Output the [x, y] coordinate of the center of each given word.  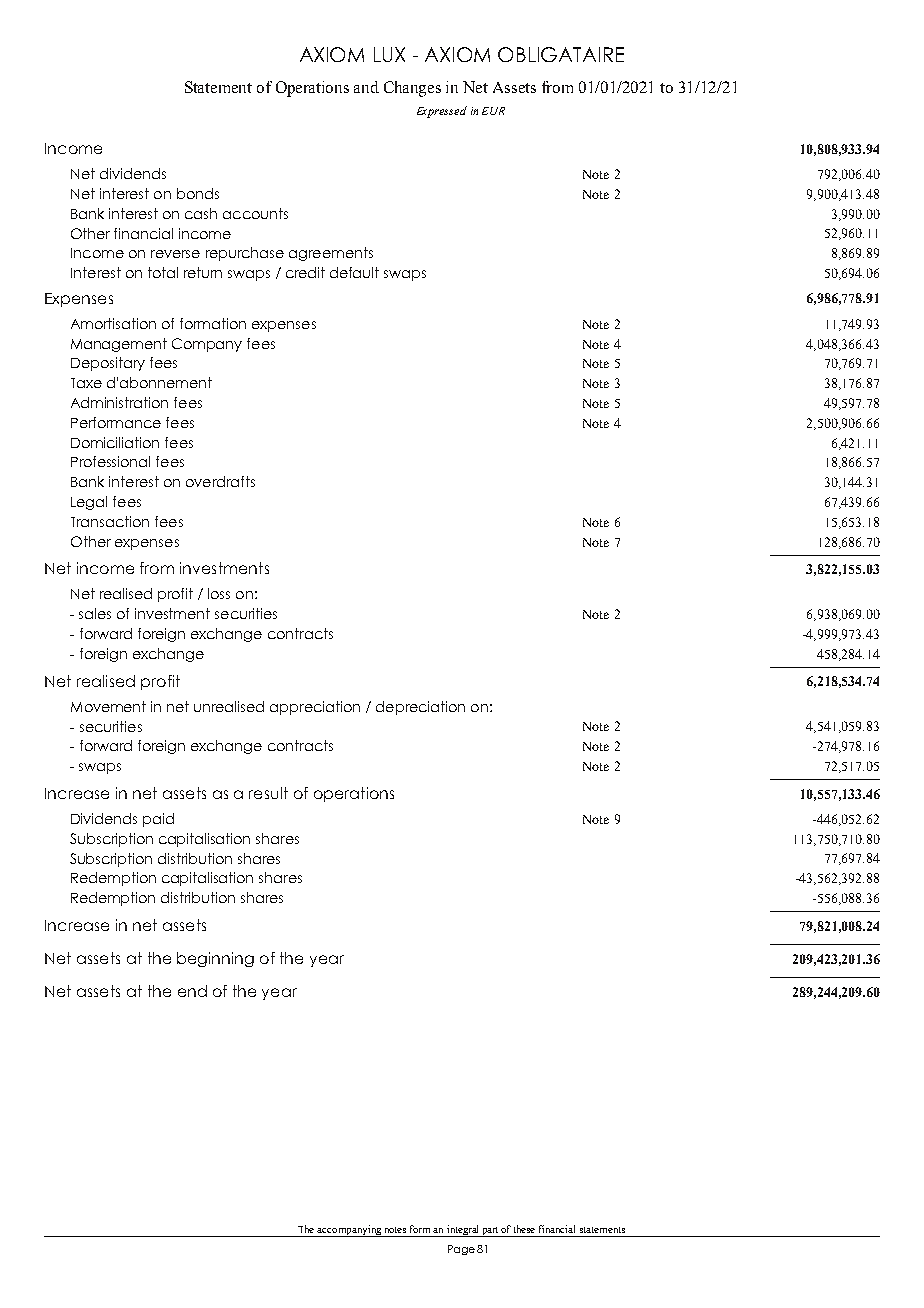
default [354, 272]
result [268, 793]
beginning [215, 959]
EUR [493, 111]
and [366, 87]
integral [463, 1231]
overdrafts [220, 481]
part [490, 1232]
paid [158, 820]
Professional [110, 461]
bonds [198, 193]
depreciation [420, 708]
